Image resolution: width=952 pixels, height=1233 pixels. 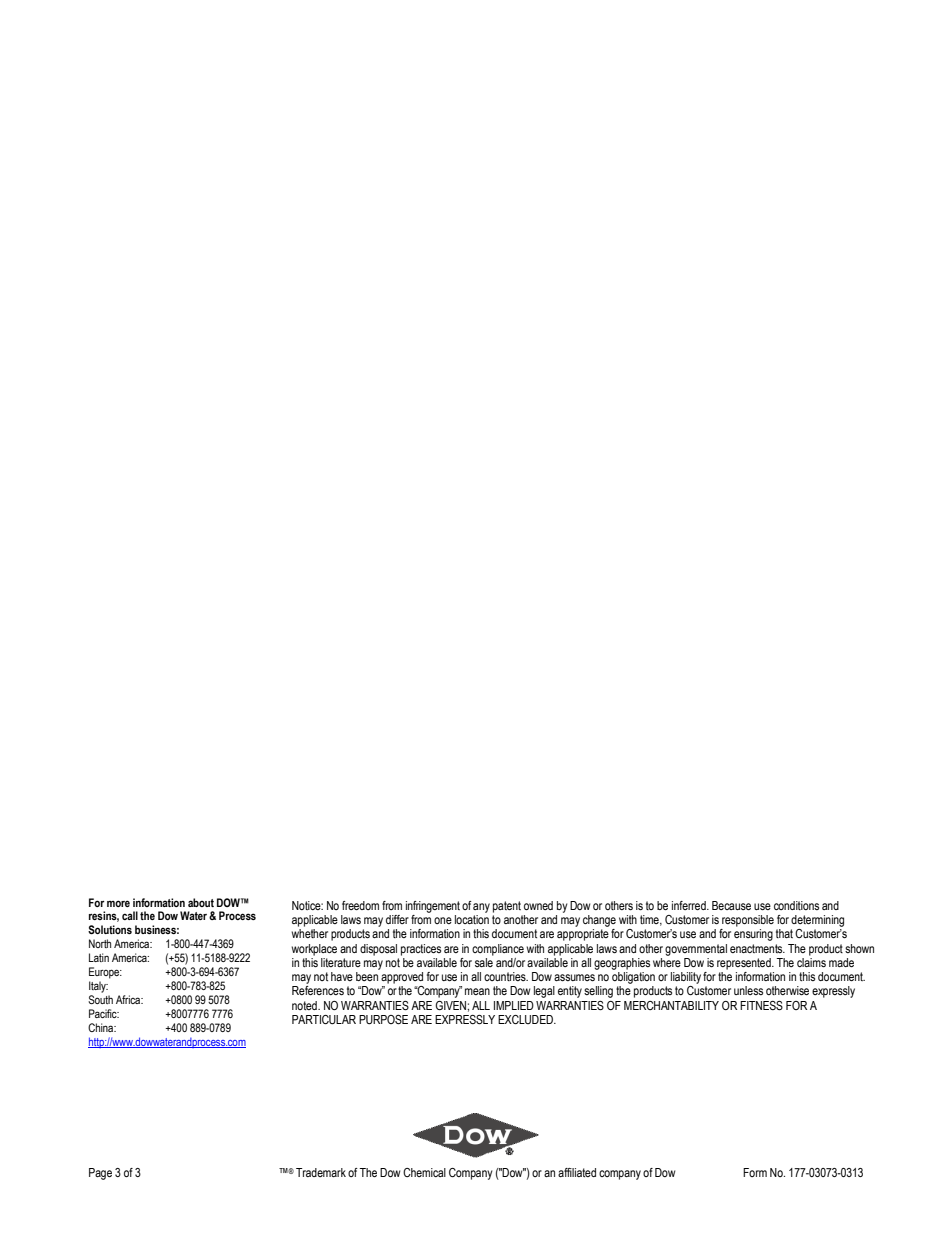 What do you see at coordinates (748, 990) in the page?
I see `unless` at bounding box center [748, 990].
